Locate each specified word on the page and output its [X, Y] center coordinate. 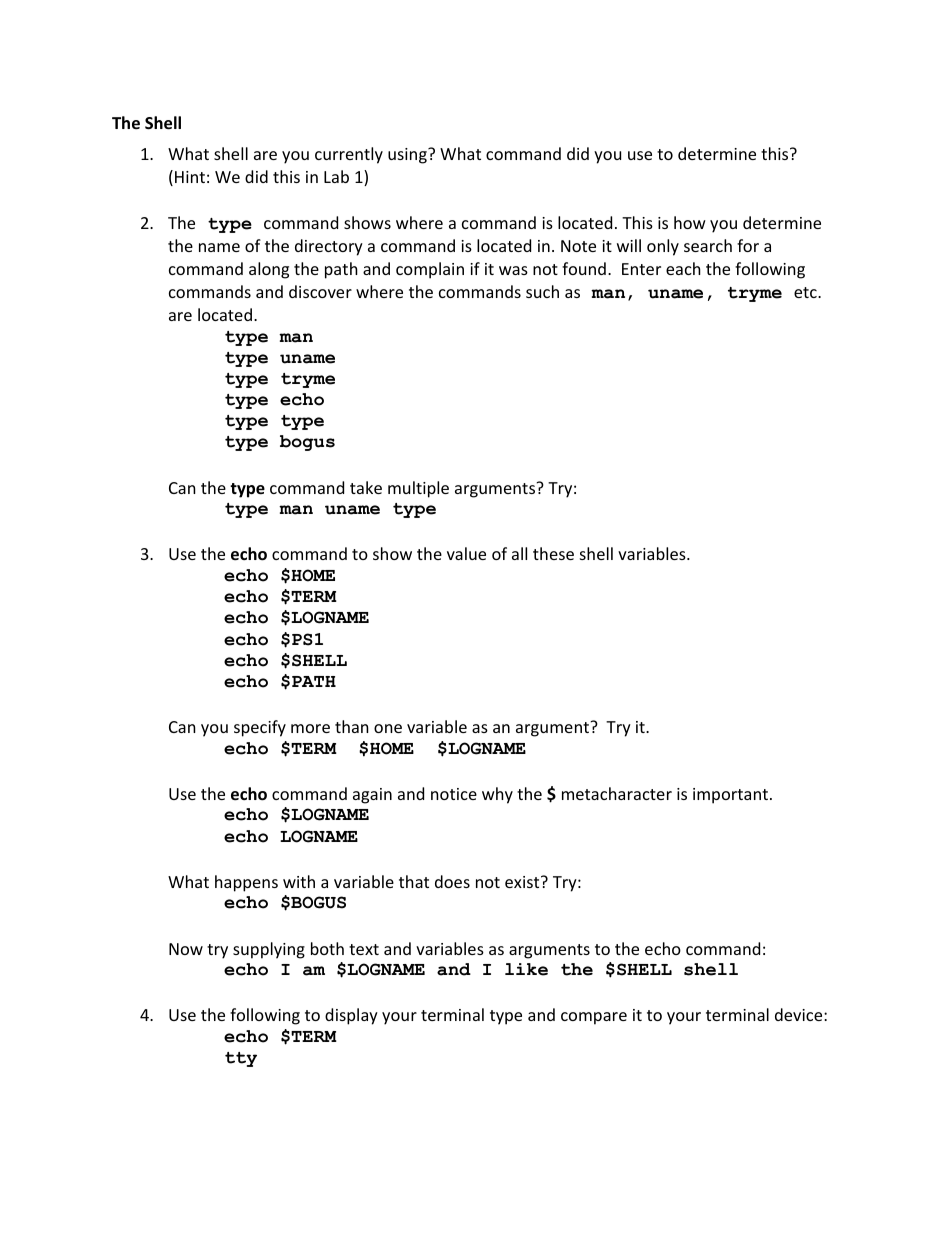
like [526, 969]
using [408, 156]
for [748, 245]
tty [241, 1059]
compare [594, 1018]
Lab [336, 176]
